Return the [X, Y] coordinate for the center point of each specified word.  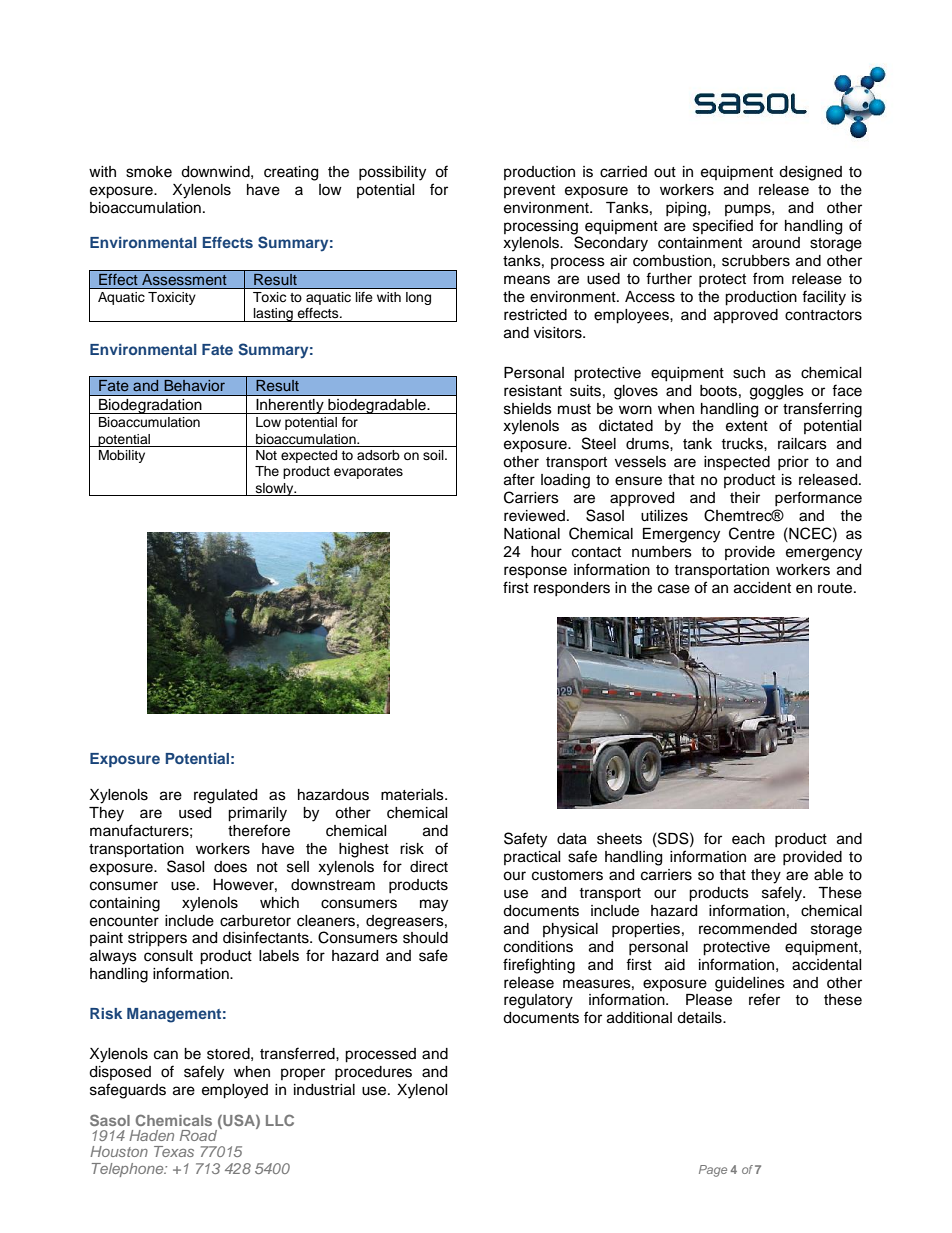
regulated [225, 796]
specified [723, 226]
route [836, 588]
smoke [149, 172]
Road [198, 1135]
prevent [529, 191]
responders [572, 589]
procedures [373, 1073]
